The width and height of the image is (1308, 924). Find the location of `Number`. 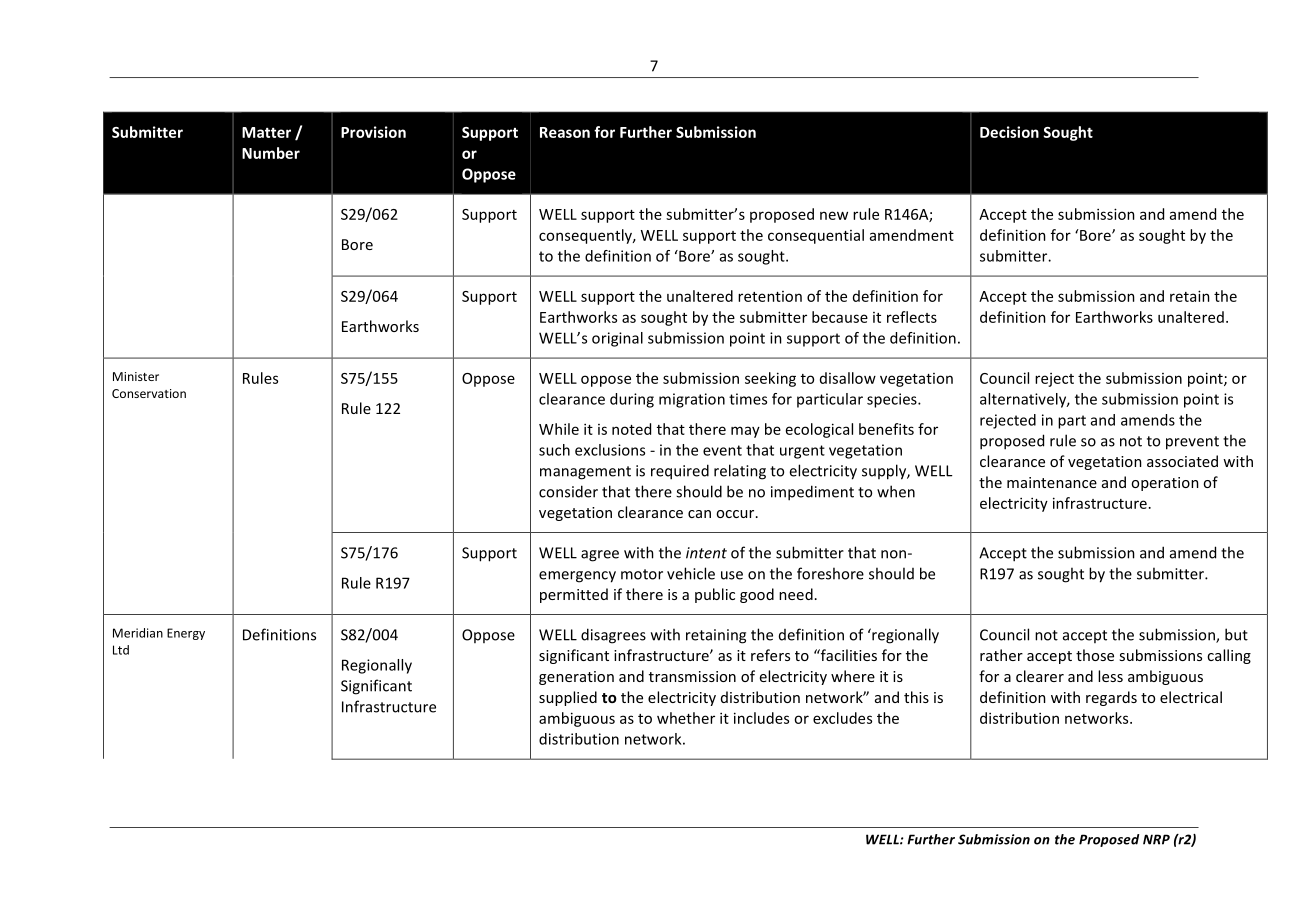

Number is located at coordinates (271, 153).
